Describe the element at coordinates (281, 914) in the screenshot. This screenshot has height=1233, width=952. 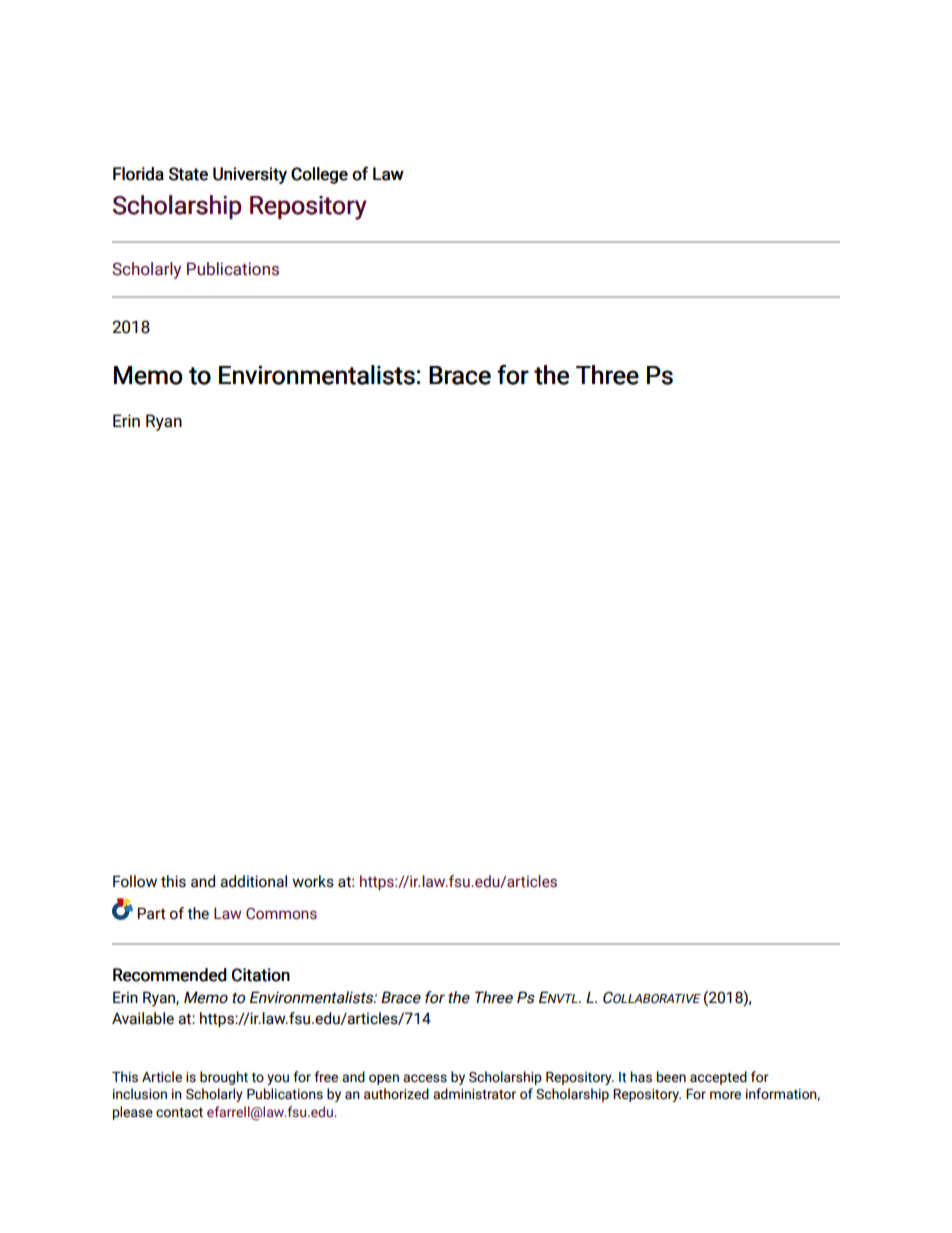
I see `Commons` at that location.
